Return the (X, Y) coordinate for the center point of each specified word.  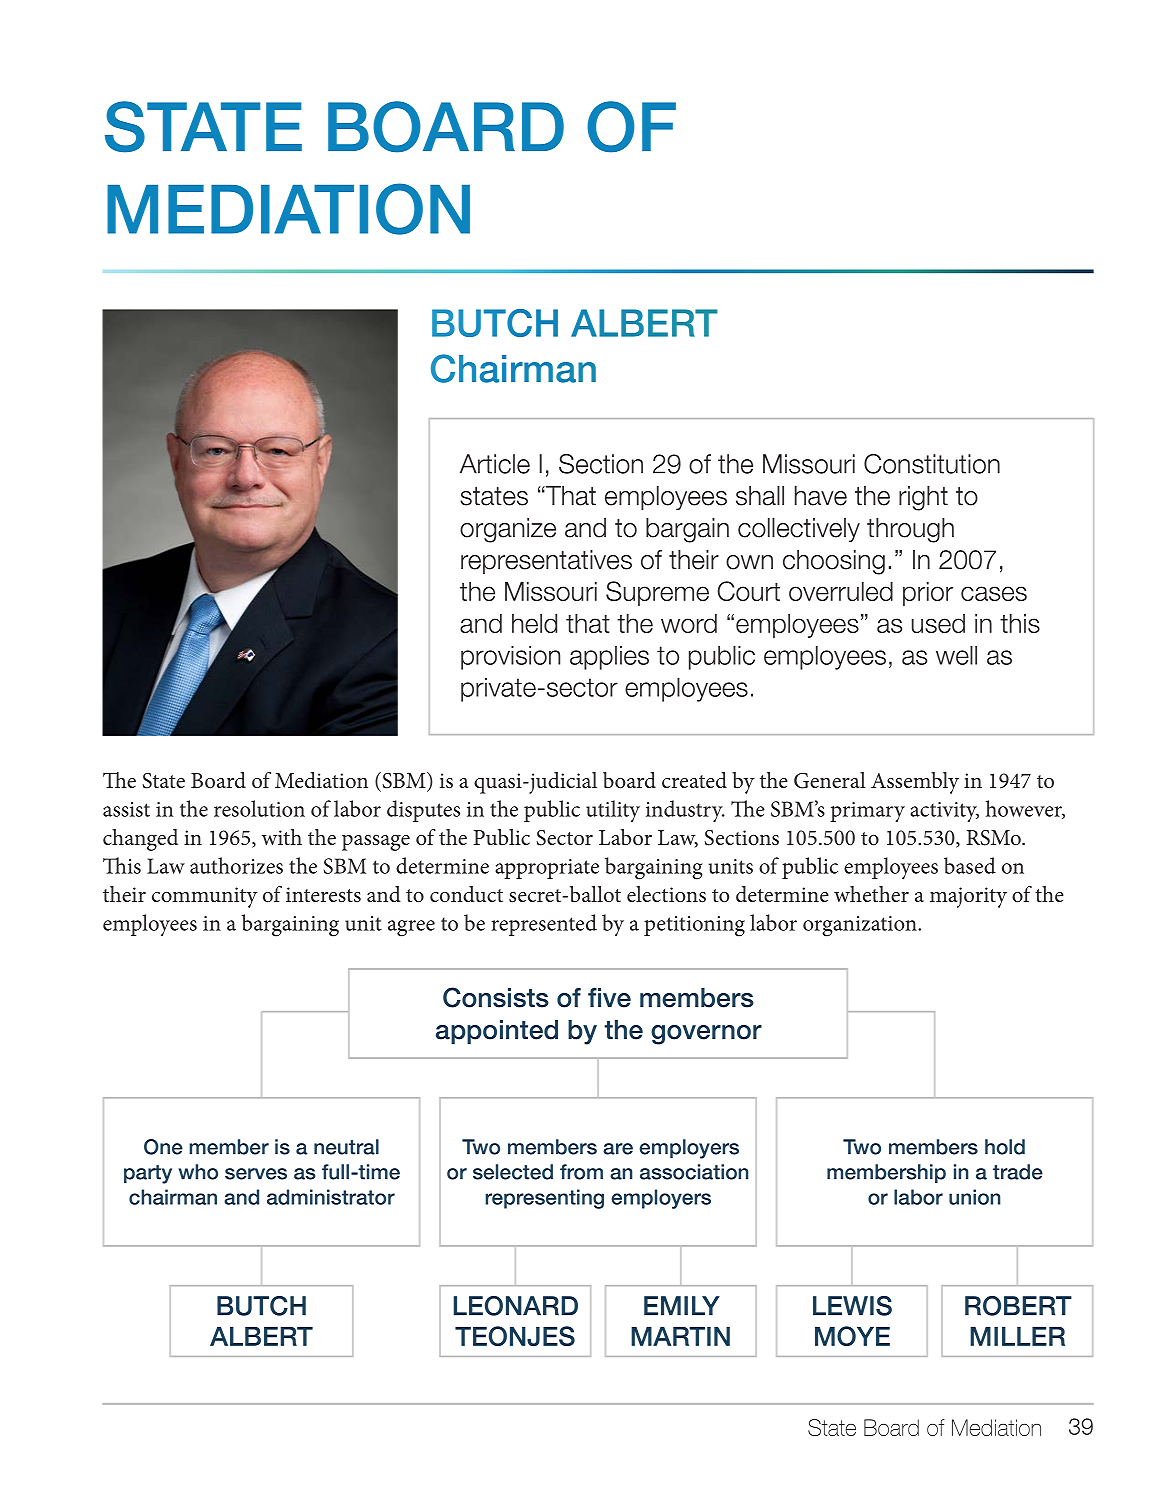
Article (495, 464)
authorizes (236, 865)
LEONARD (516, 1306)
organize (508, 530)
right (923, 498)
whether (871, 894)
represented (544, 925)
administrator (331, 1197)
